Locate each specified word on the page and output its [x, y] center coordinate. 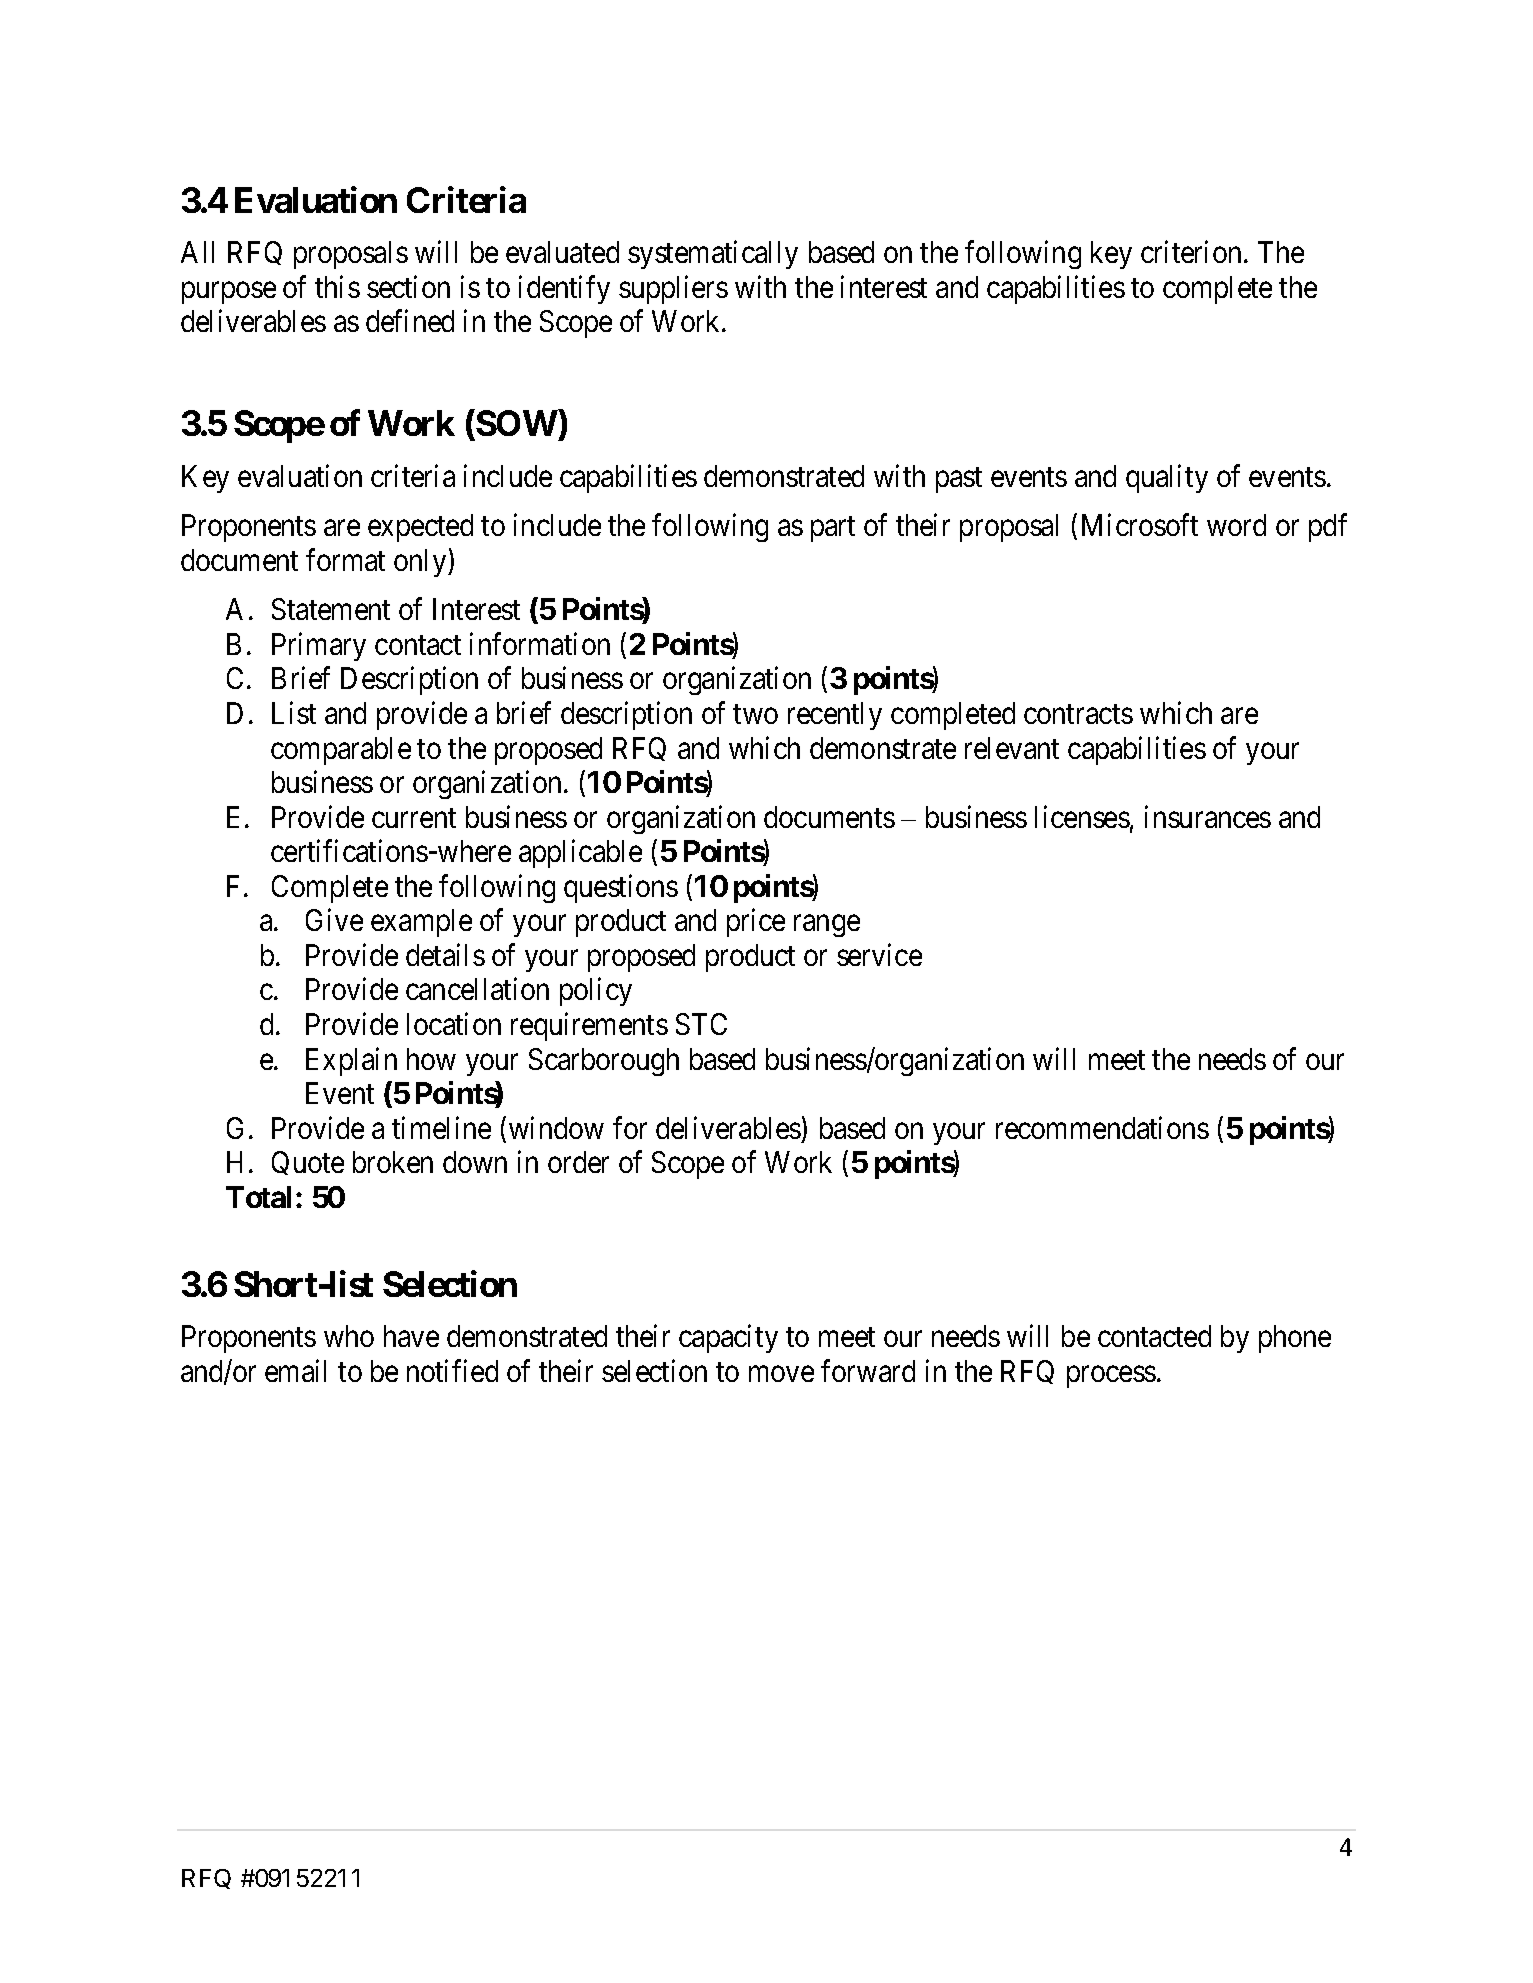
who [349, 1336]
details [445, 954]
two [755, 714]
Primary [319, 646]
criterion [1191, 252]
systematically [713, 255]
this [337, 286]
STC [701, 1024]
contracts [1078, 714]
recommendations [1102, 1127]
